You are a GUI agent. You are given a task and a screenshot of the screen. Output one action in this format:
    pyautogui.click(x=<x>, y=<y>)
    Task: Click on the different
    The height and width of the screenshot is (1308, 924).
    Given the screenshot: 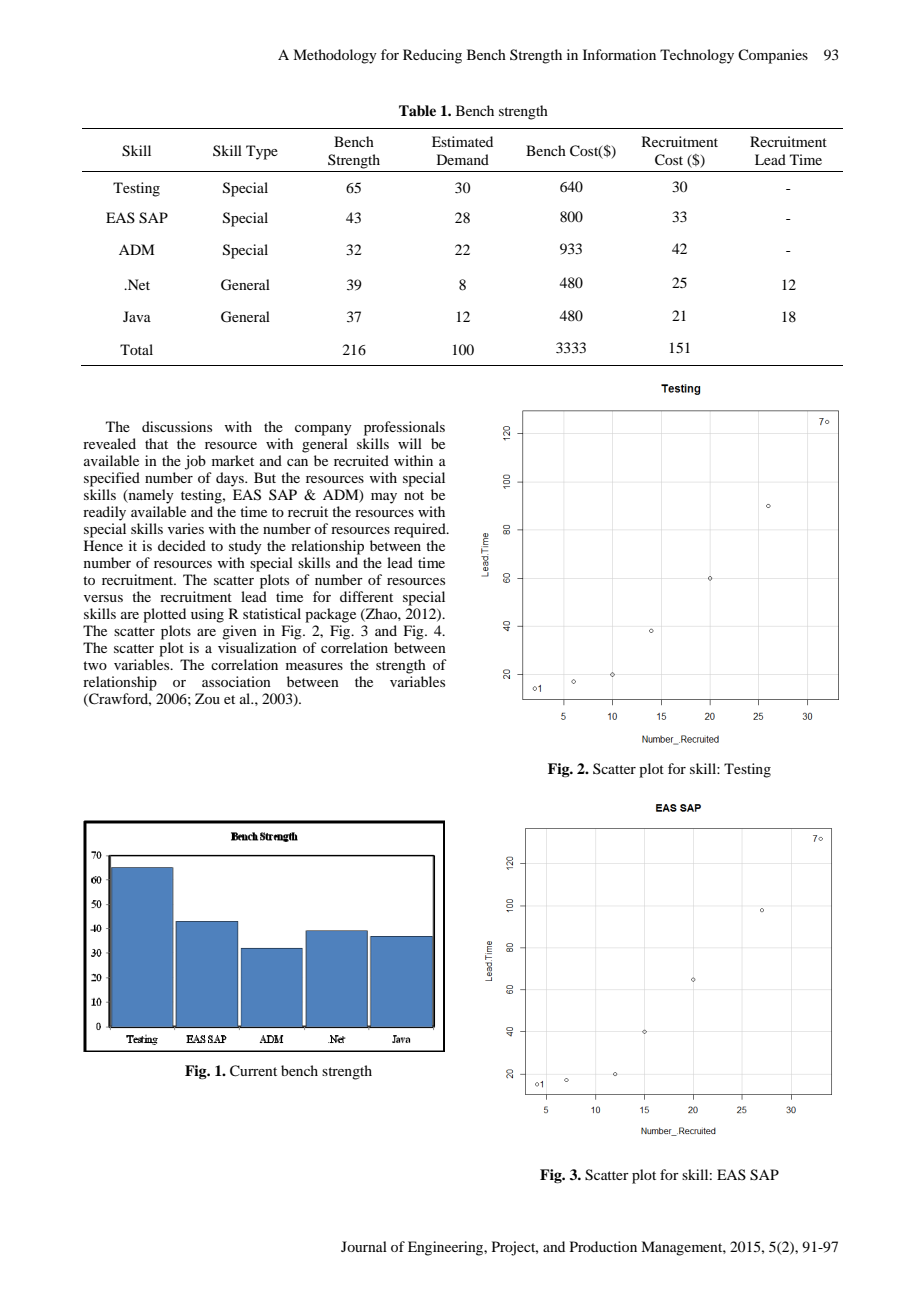 What is the action you would take?
    pyautogui.click(x=366, y=596)
